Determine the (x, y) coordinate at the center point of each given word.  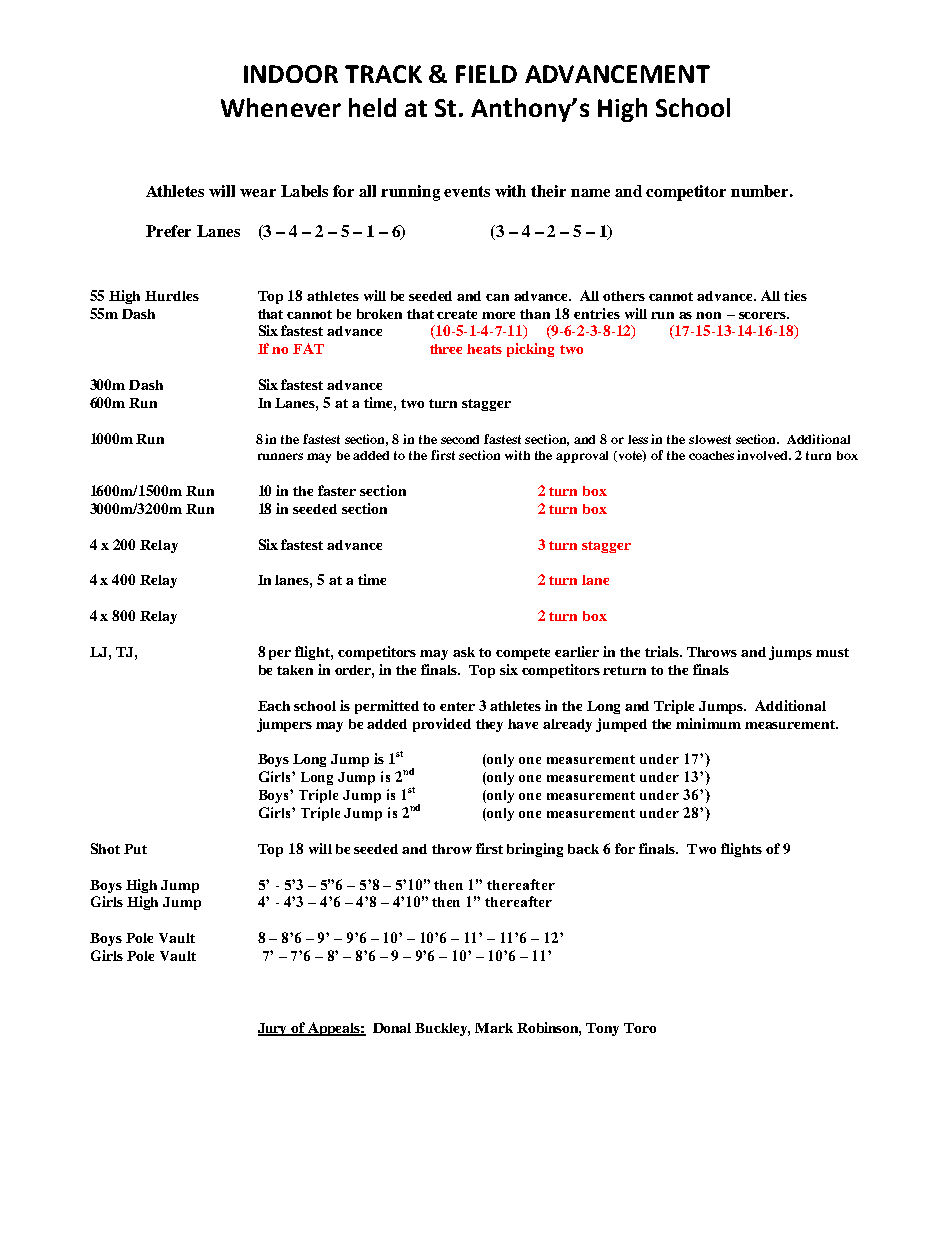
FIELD (486, 74)
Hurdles (172, 296)
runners (280, 456)
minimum (708, 723)
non (708, 315)
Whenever (281, 107)
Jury (274, 1029)
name (590, 193)
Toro (640, 1028)
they (489, 725)
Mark (494, 1028)
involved (764, 455)
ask (464, 652)
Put (135, 849)
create (457, 314)
